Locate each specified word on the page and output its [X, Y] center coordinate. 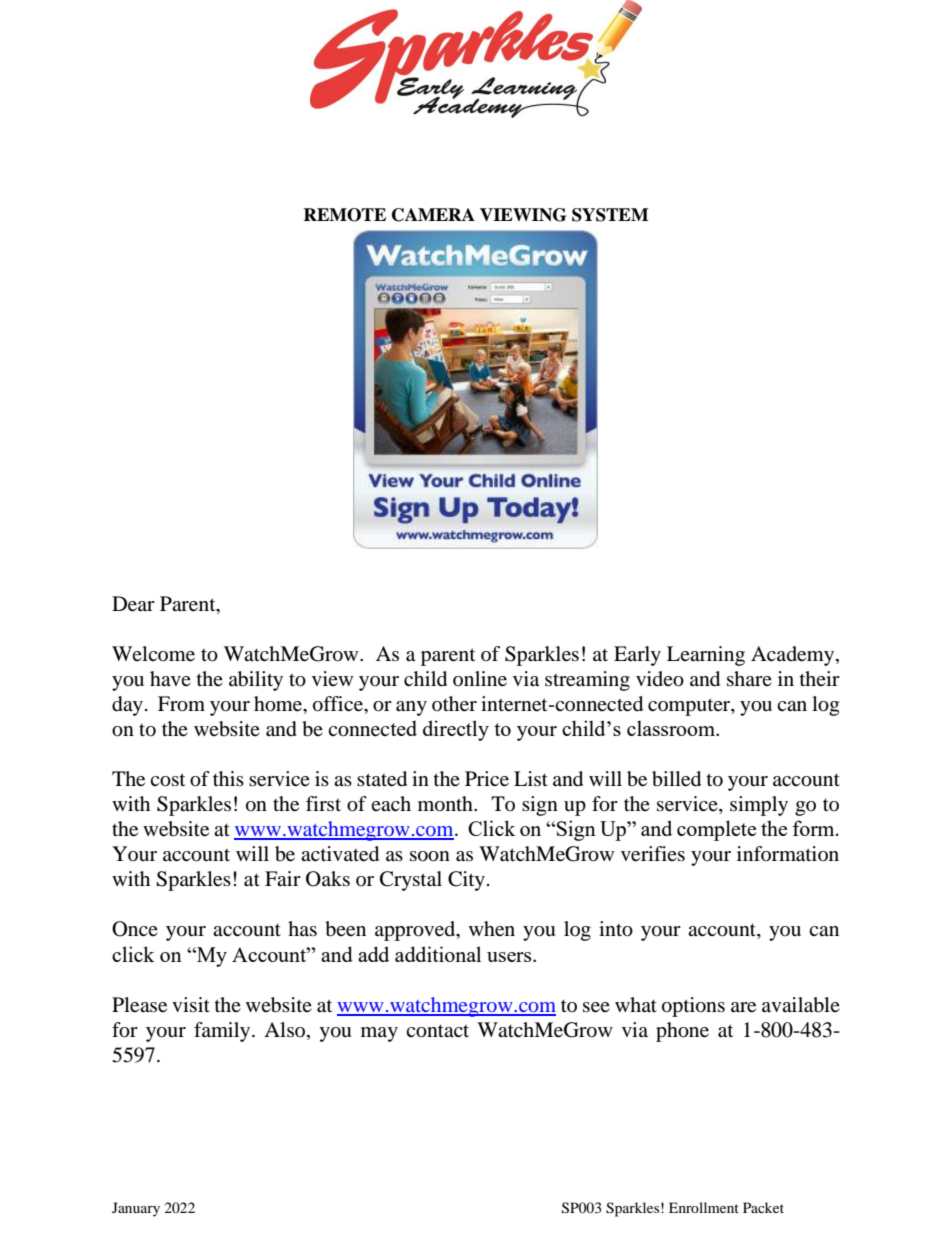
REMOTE [344, 215]
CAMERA [433, 215]
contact [437, 1031]
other [454, 704]
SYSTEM [610, 215]
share [749, 678]
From [181, 704]
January [136, 1209]
